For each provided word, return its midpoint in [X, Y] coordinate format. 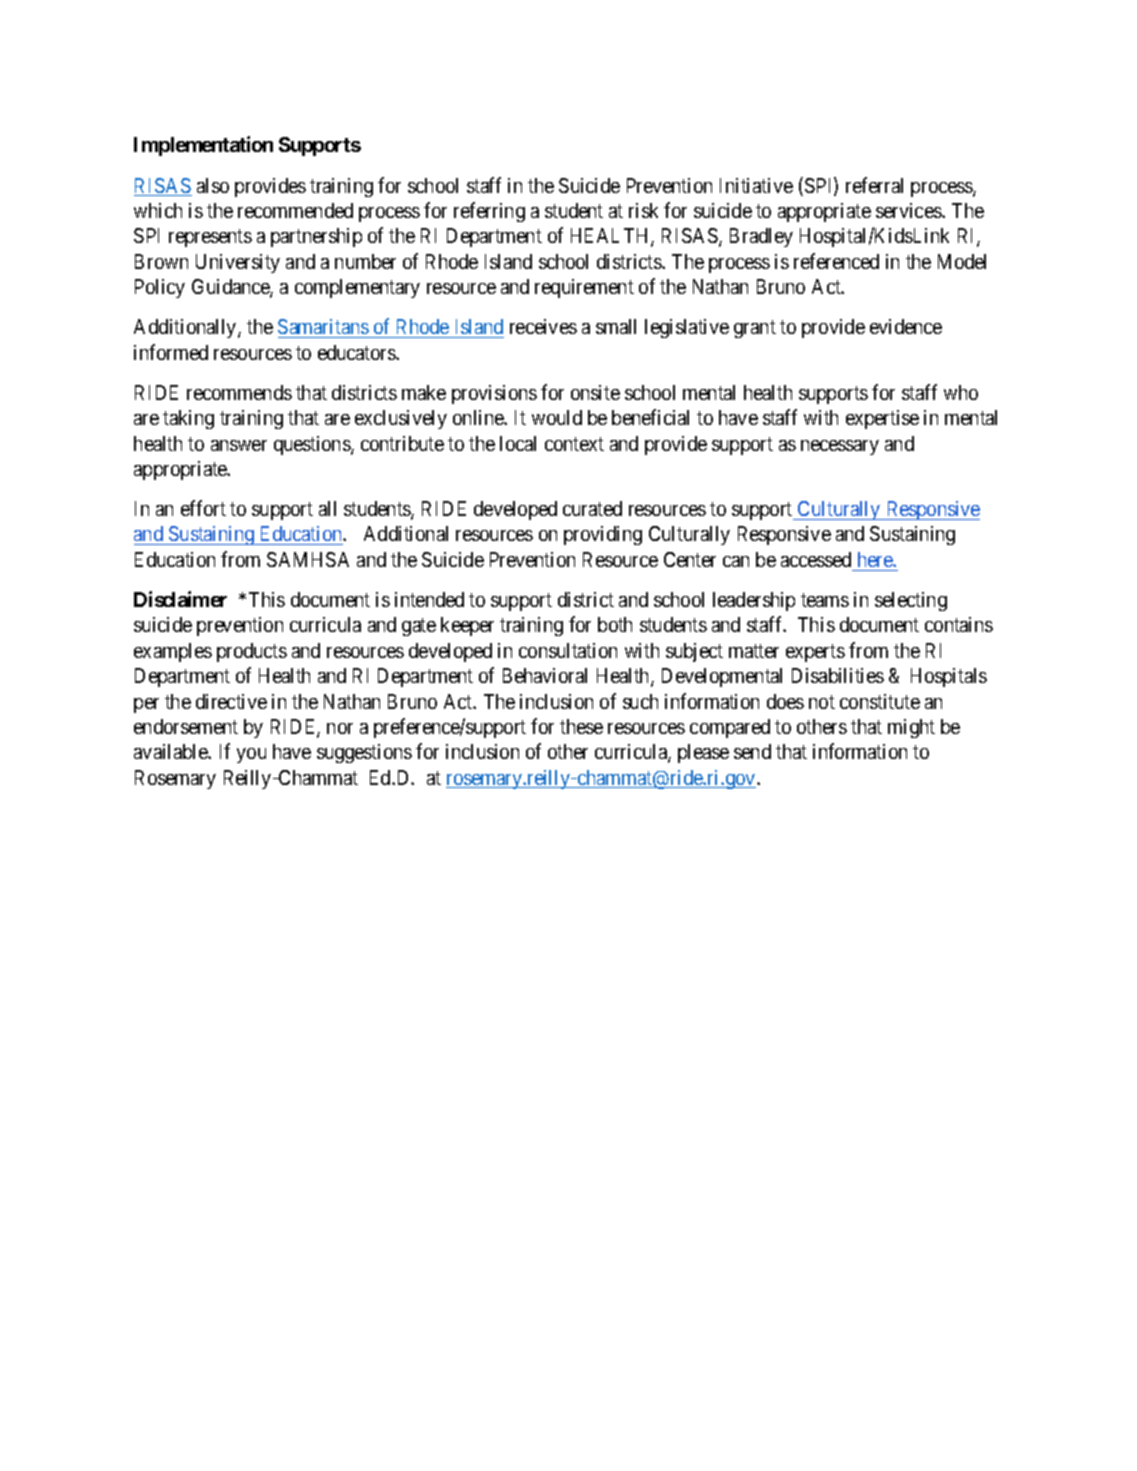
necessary [840, 447]
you [251, 755]
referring [489, 212]
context [574, 444]
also [213, 185]
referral [874, 185]
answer [239, 445]
